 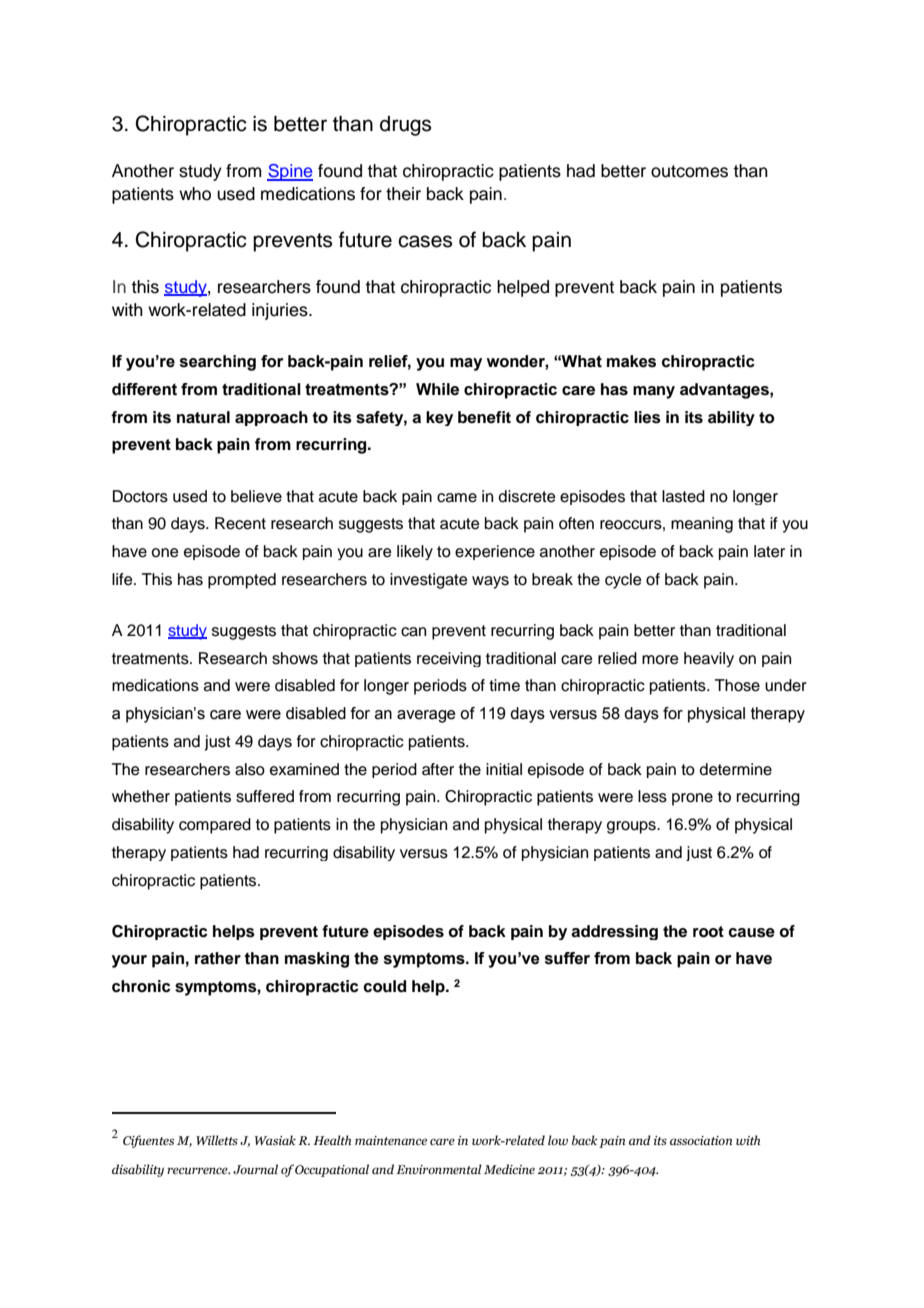 I want to click on drugs, so click(x=405, y=126).
